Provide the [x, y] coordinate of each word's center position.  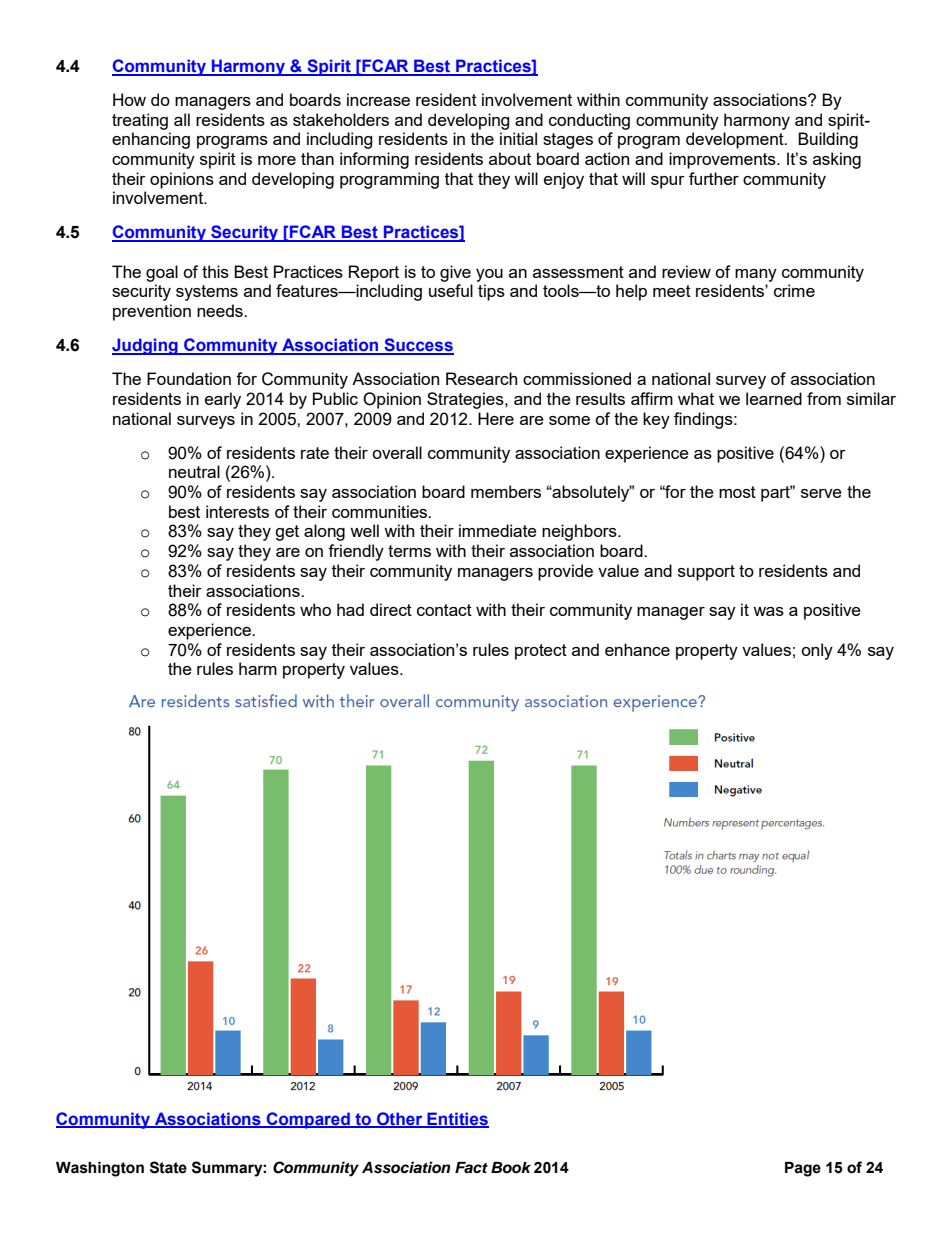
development [736, 140]
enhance [637, 649]
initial [518, 138]
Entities [457, 1119]
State [168, 1167]
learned [774, 398]
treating [140, 121]
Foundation [189, 378]
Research [481, 378]
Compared [308, 1120]
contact [444, 610]
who [315, 609]
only [817, 651]
